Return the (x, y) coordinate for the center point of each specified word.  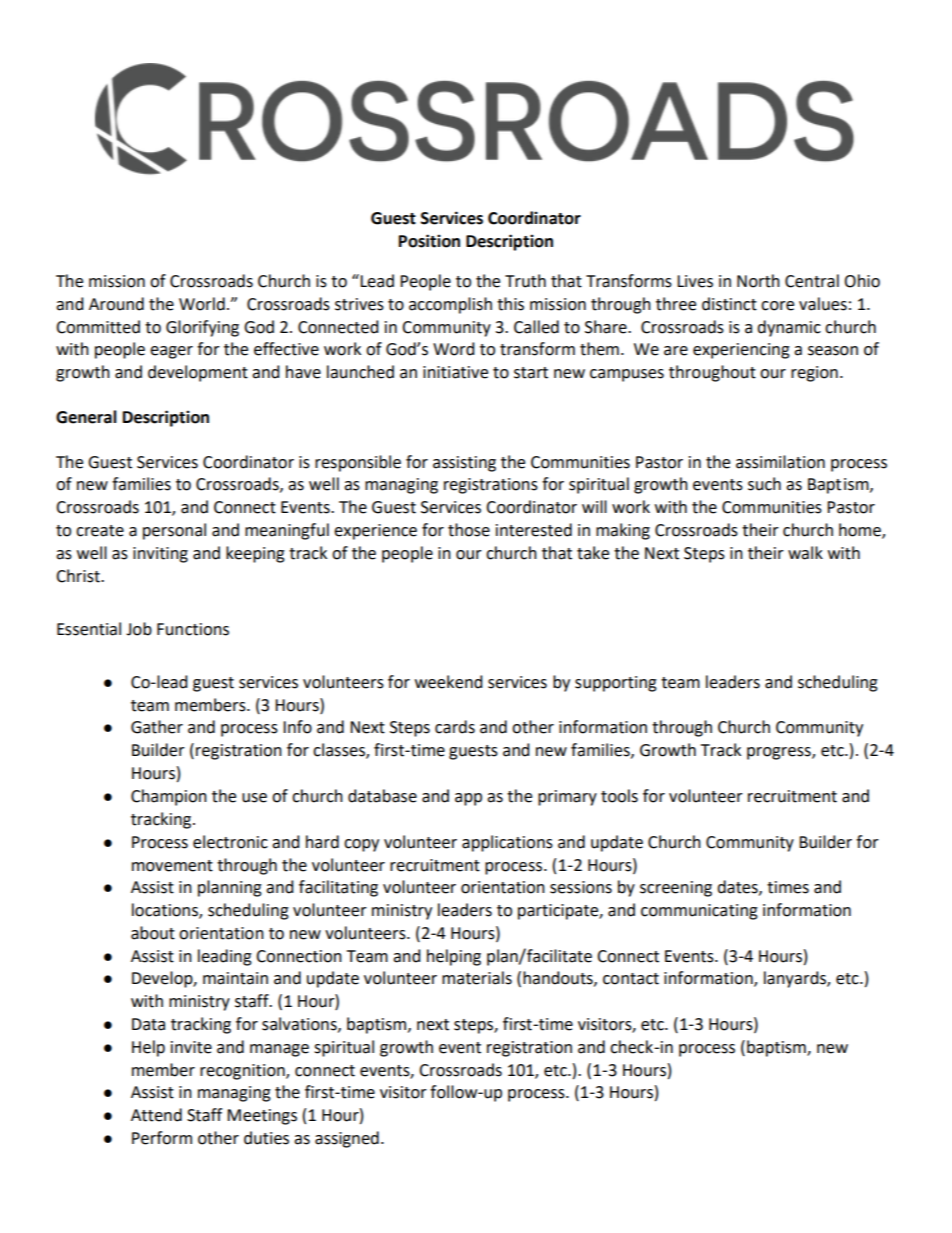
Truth (525, 281)
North (758, 281)
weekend (449, 682)
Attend (156, 1115)
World (202, 304)
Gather (157, 727)
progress (780, 753)
